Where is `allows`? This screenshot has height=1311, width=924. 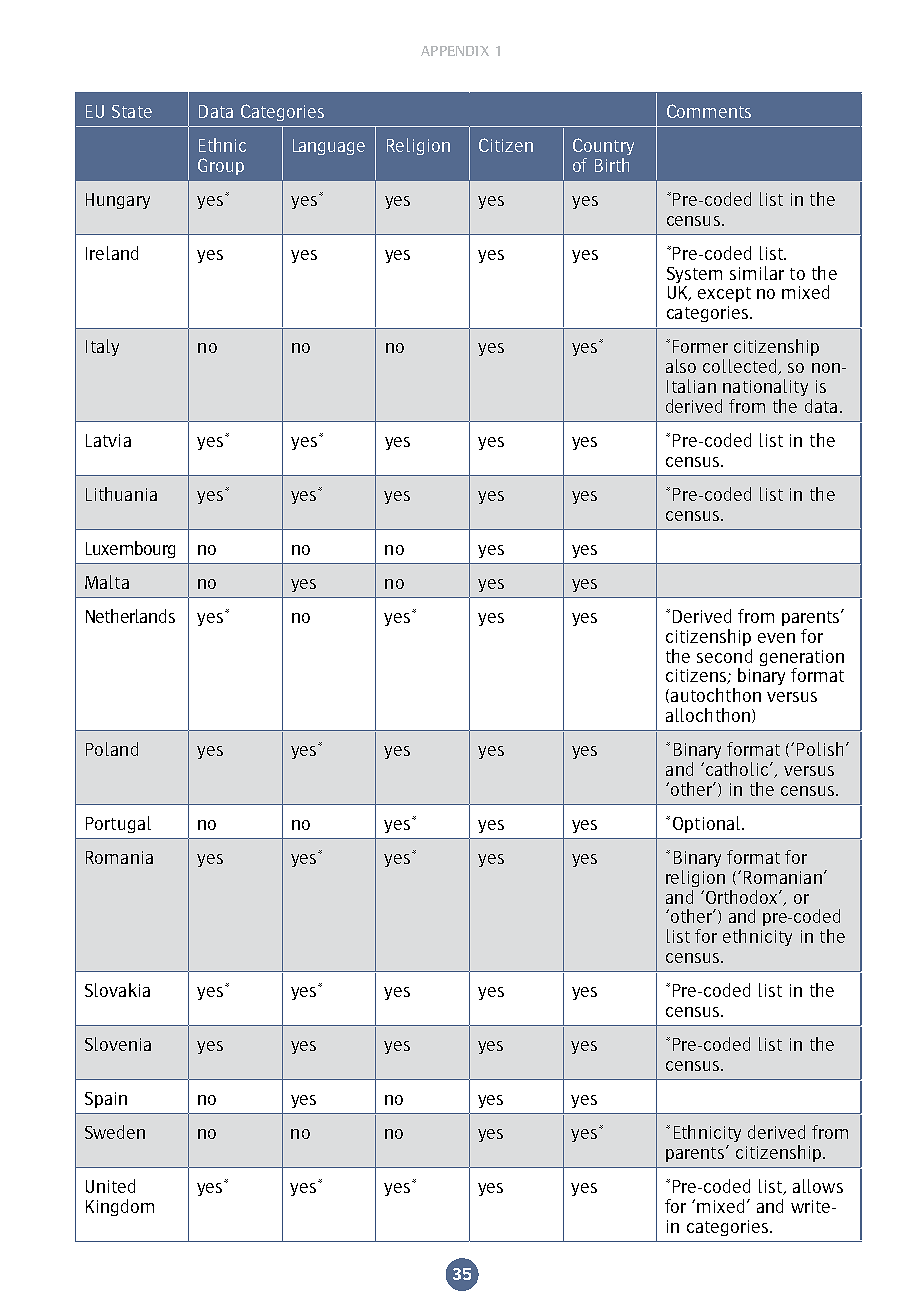 allows is located at coordinates (818, 1186).
